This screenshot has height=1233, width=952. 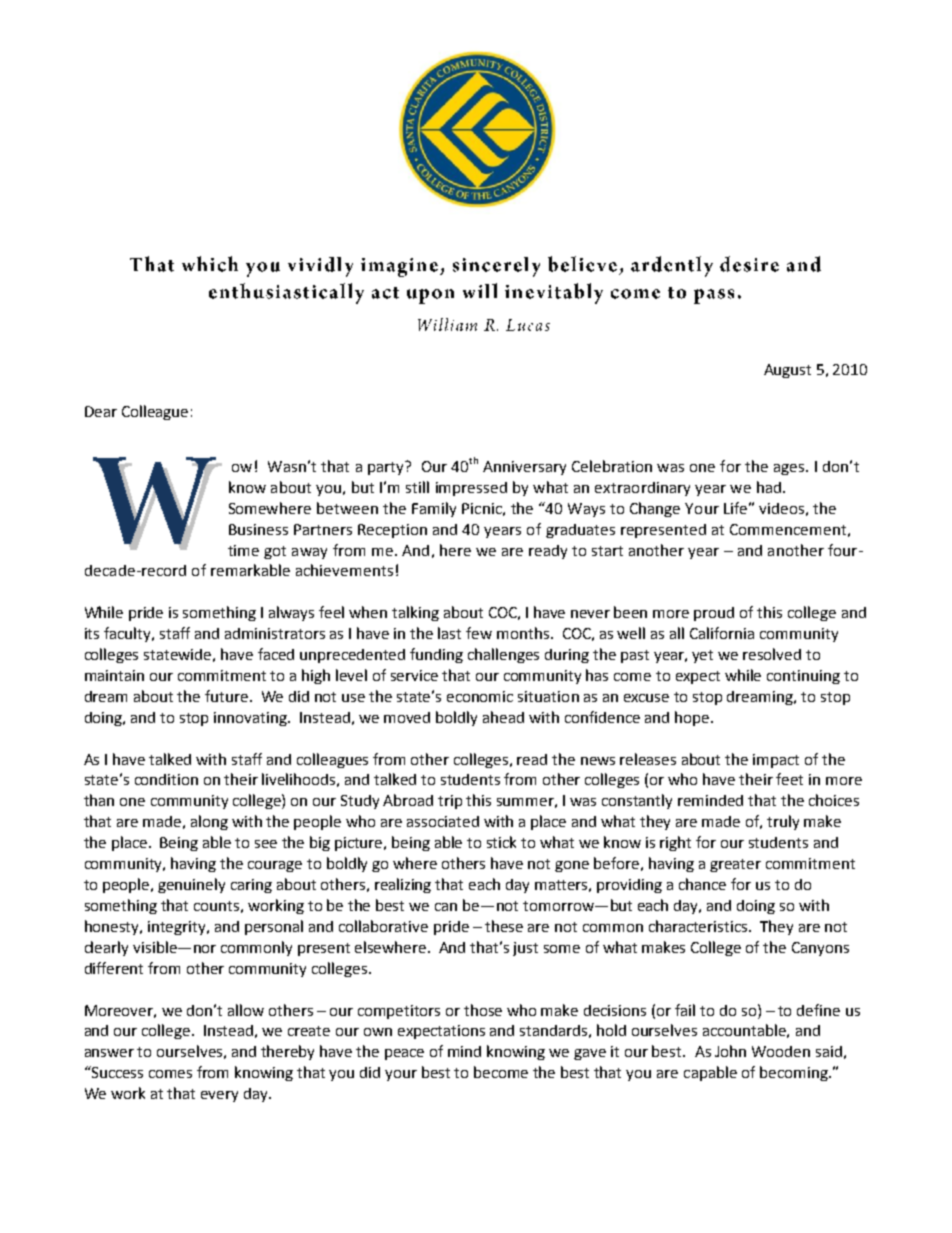 I want to click on stick, so click(x=501, y=842).
